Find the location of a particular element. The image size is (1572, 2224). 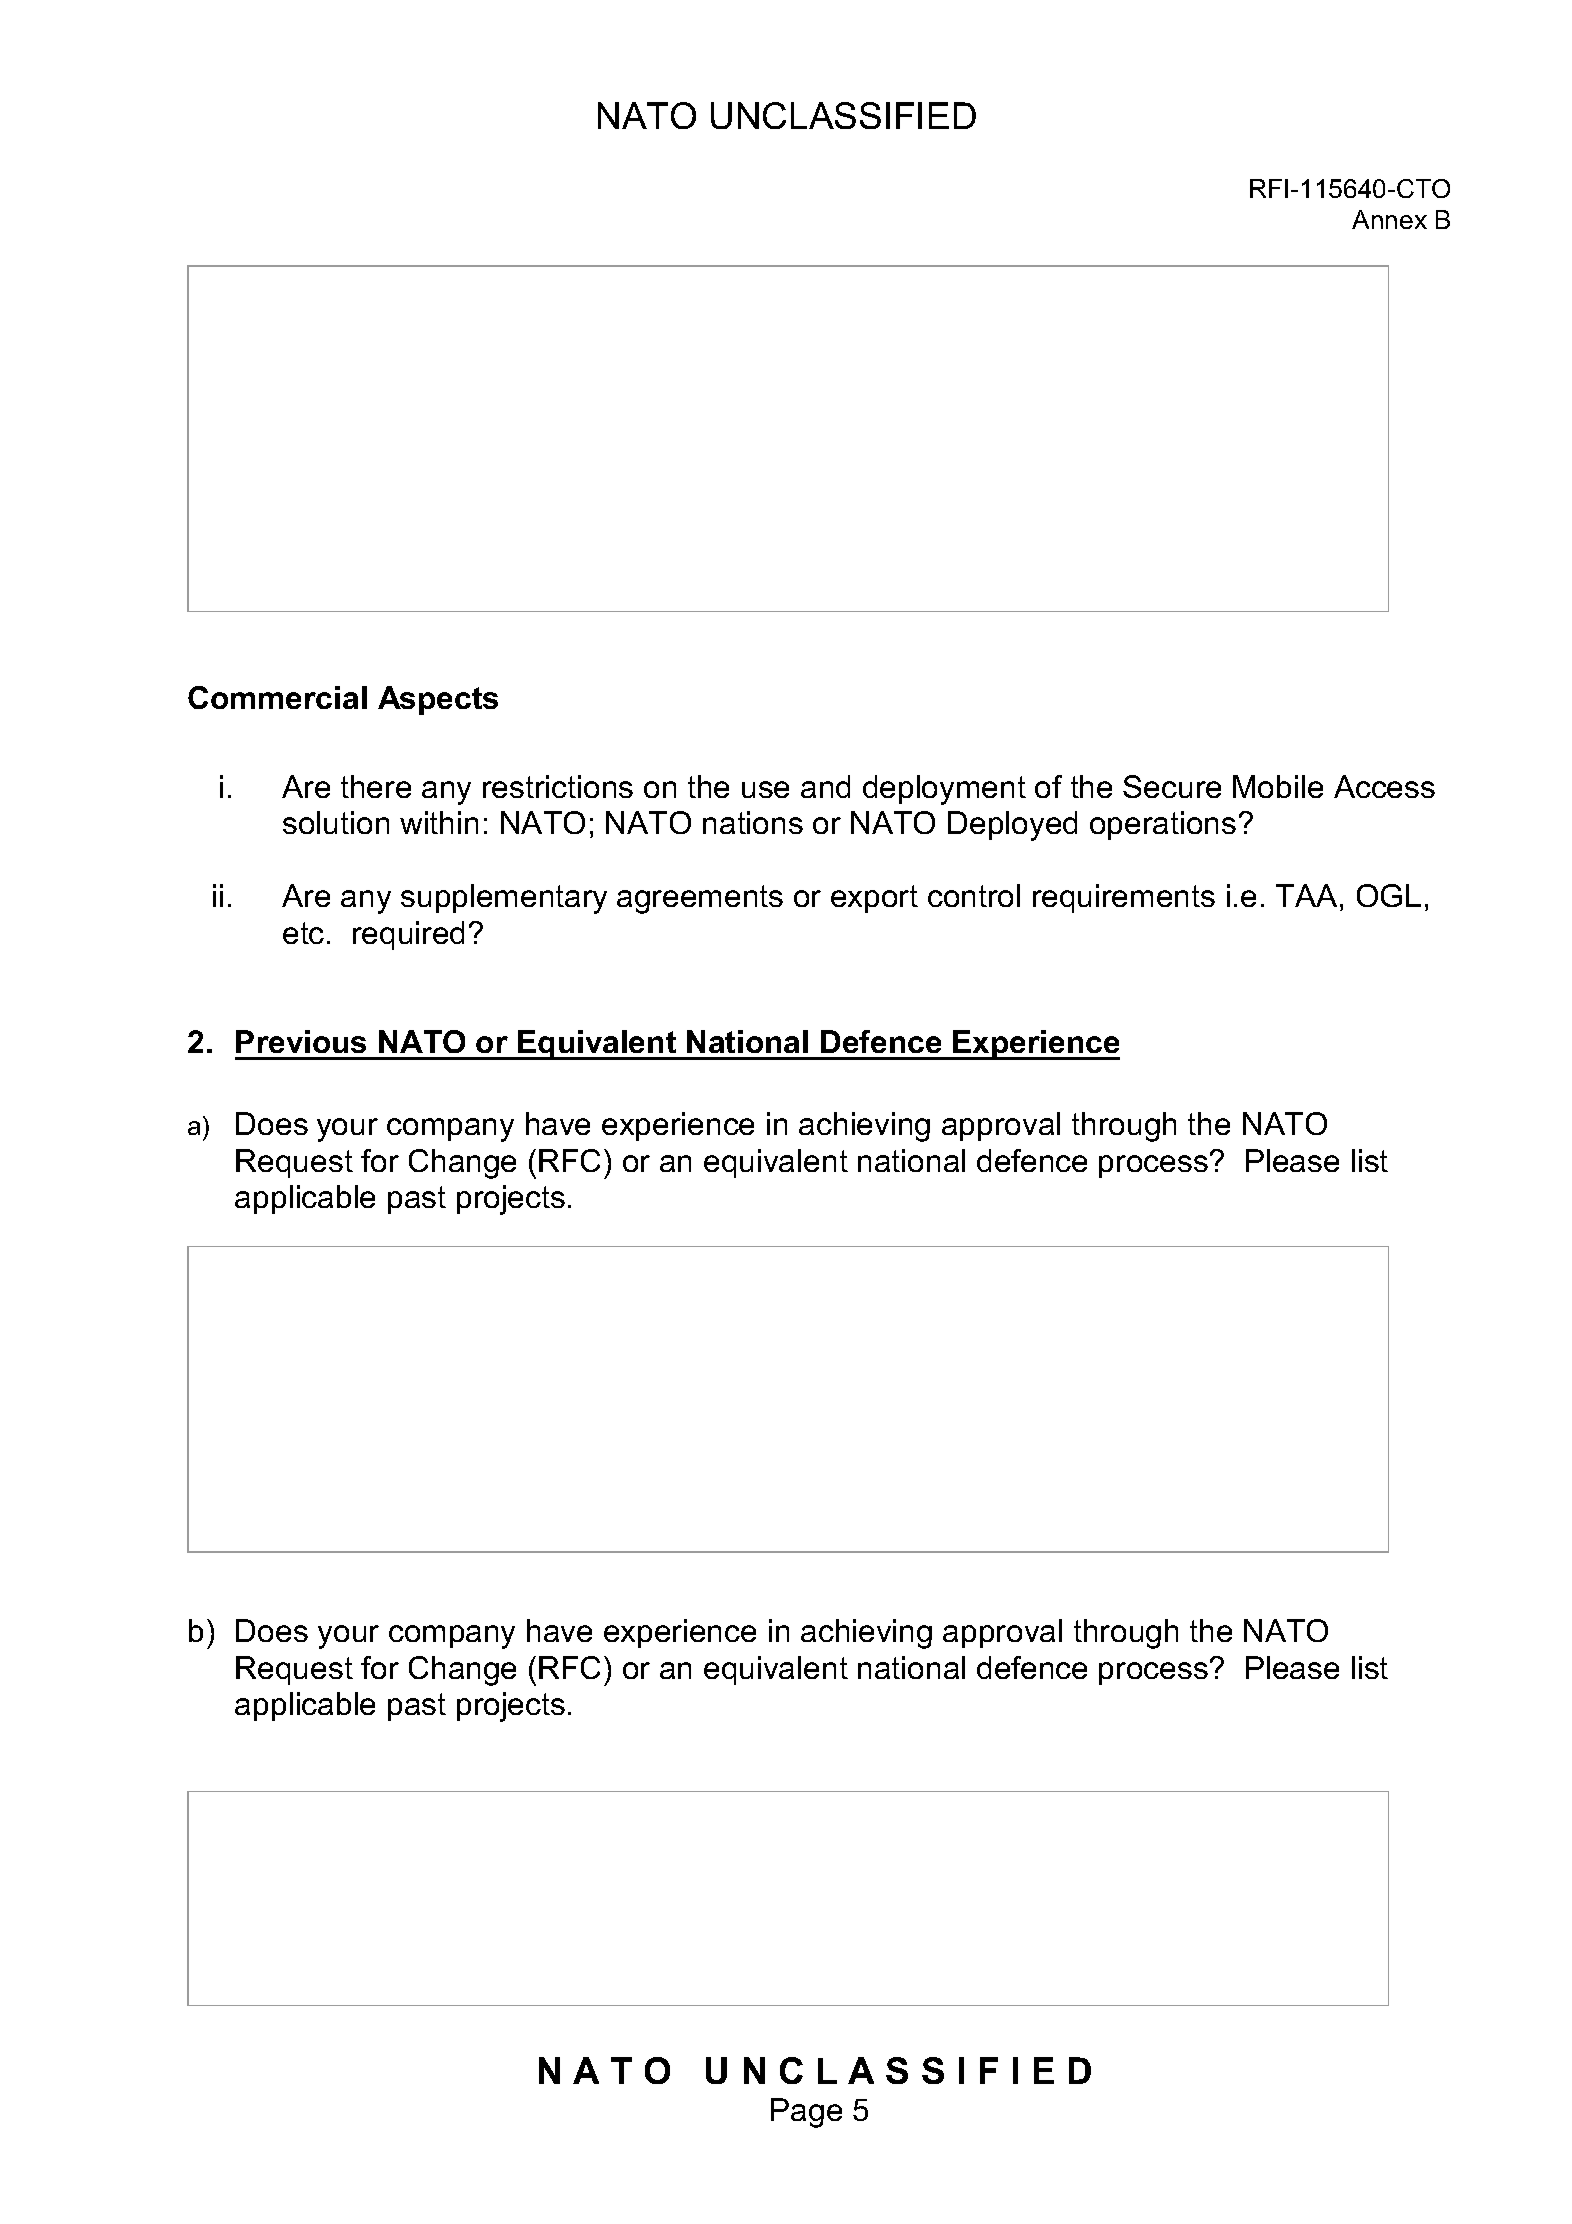

Page is located at coordinates (806, 2113).
